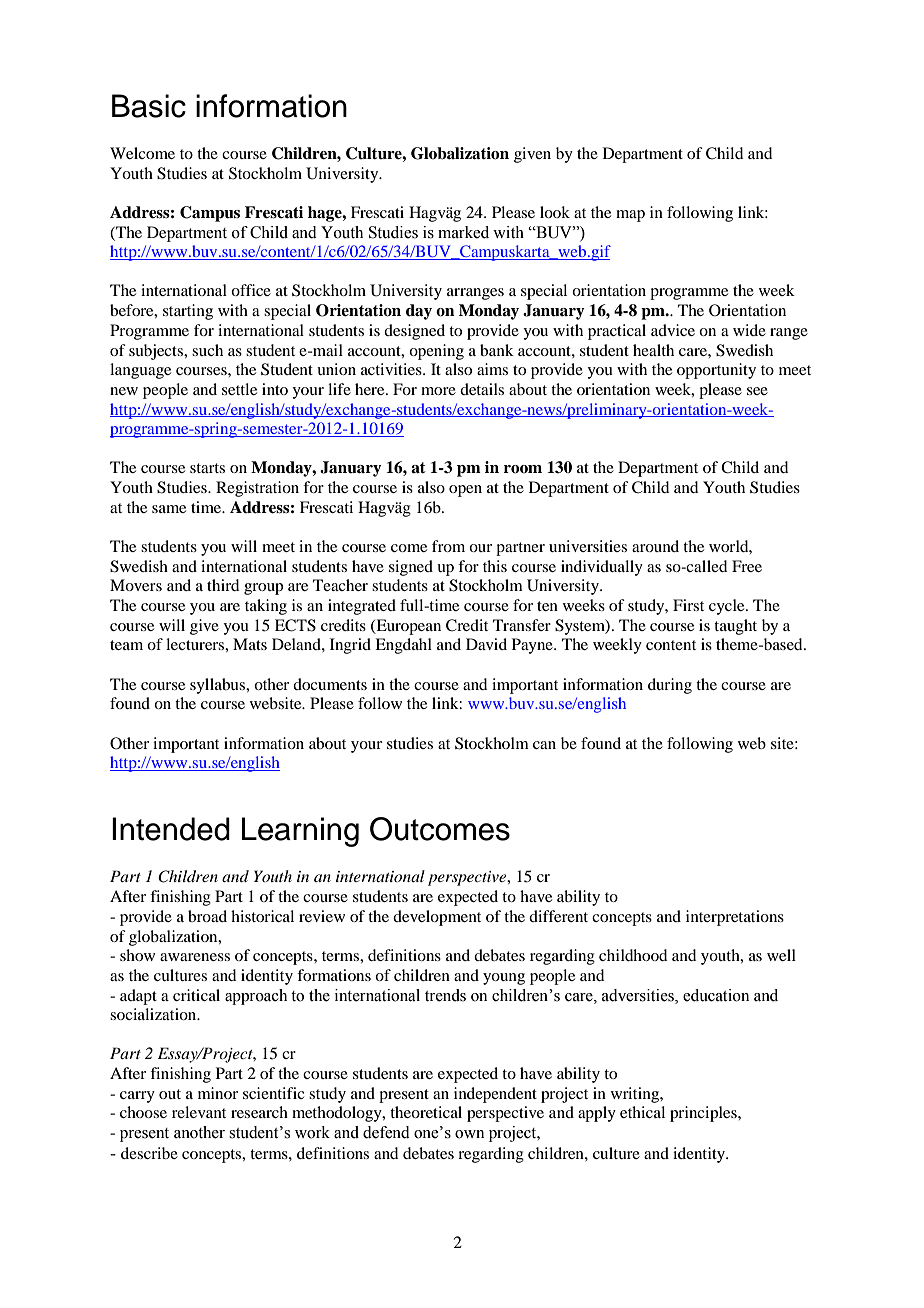  What do you see at coordinates (704, 1114) in the document?
I see `principles` at bounding box center [704, 1114].
